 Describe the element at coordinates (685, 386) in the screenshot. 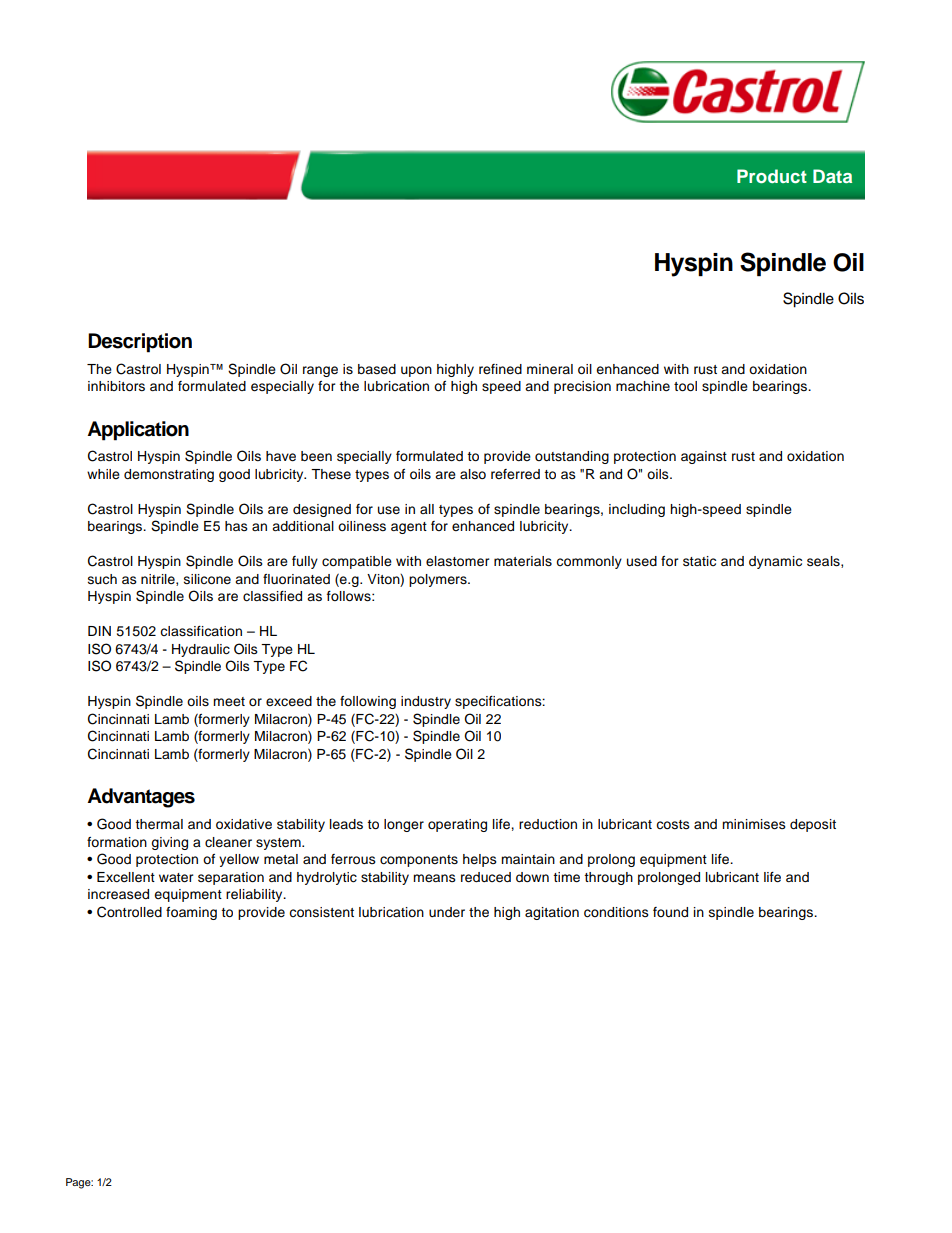

I see `tool` at that location.
